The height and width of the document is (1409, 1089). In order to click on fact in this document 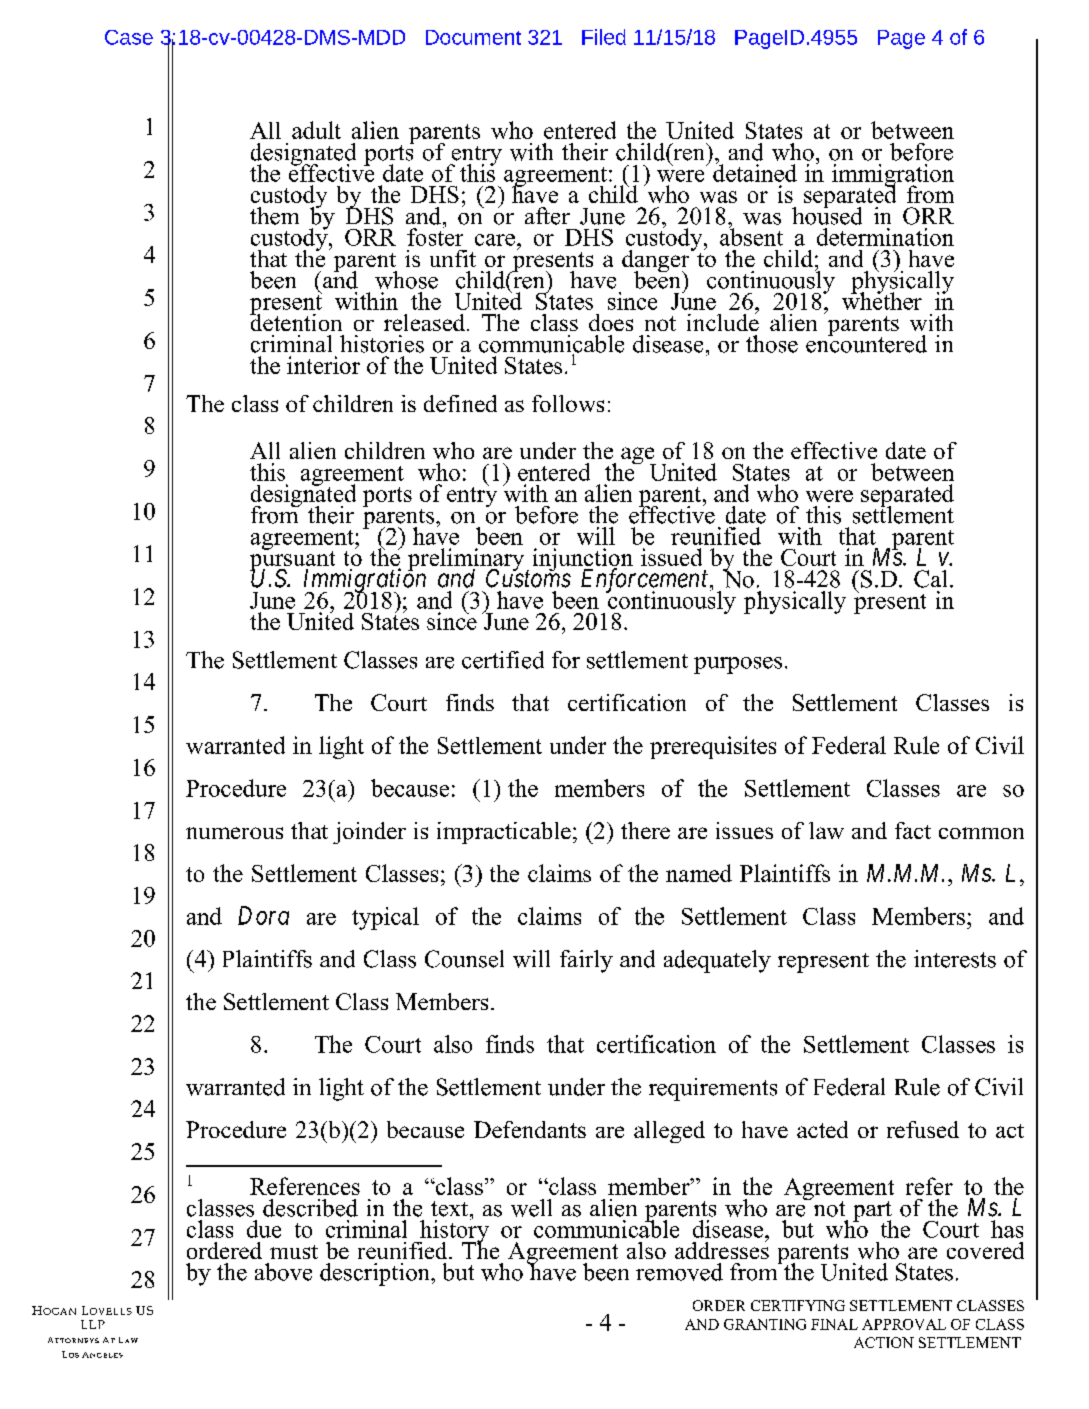, I will do `click(913, 830)`.
